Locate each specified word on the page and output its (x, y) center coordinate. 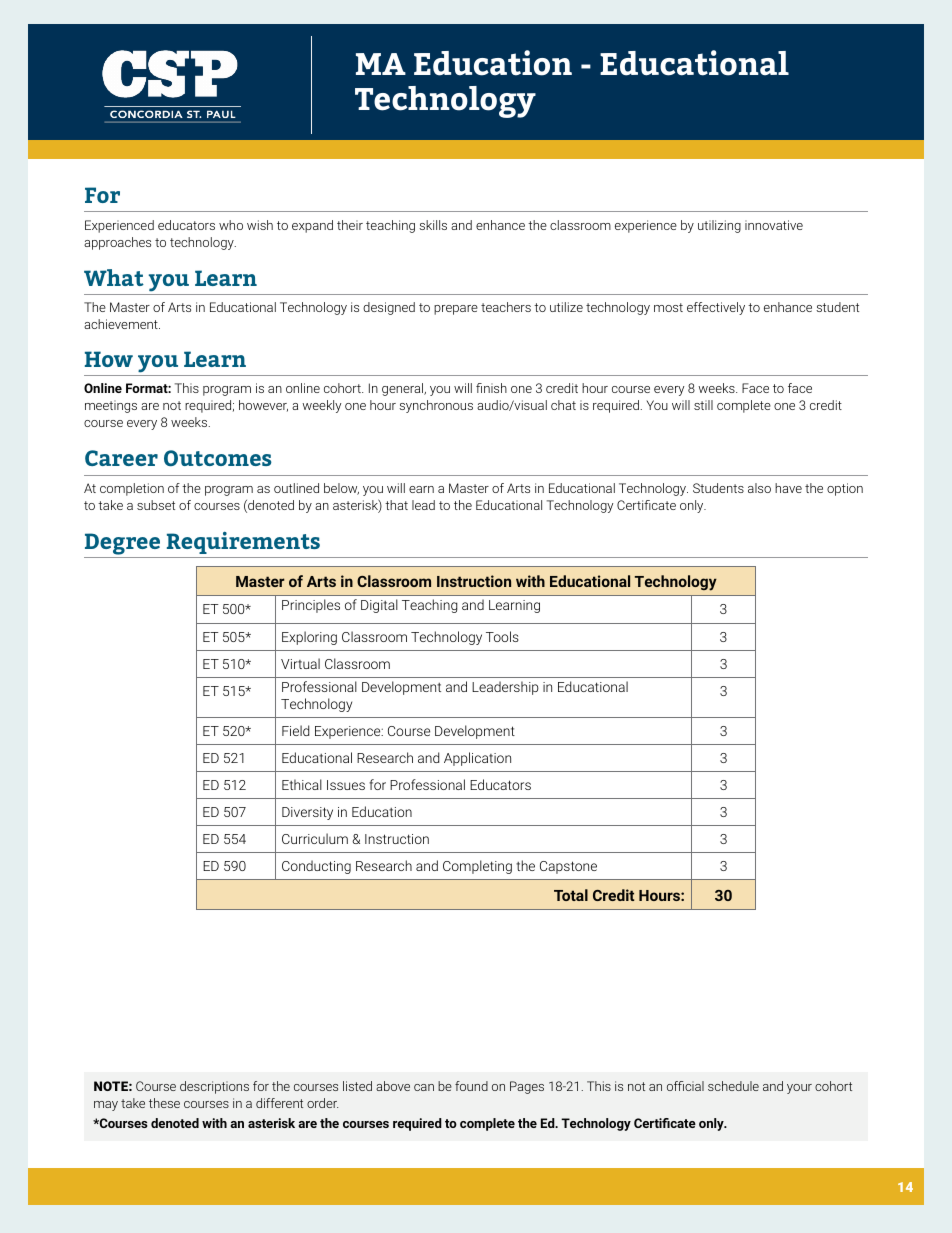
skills (433, 225)
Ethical (302, 784)
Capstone (568, 867)
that (396, 505)
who (231, 225)
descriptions (214, 1087)
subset (156, 505)
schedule (733, 1086)
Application (477, 759)
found (471, 1086)
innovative (774, 225)
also (759, 488)
